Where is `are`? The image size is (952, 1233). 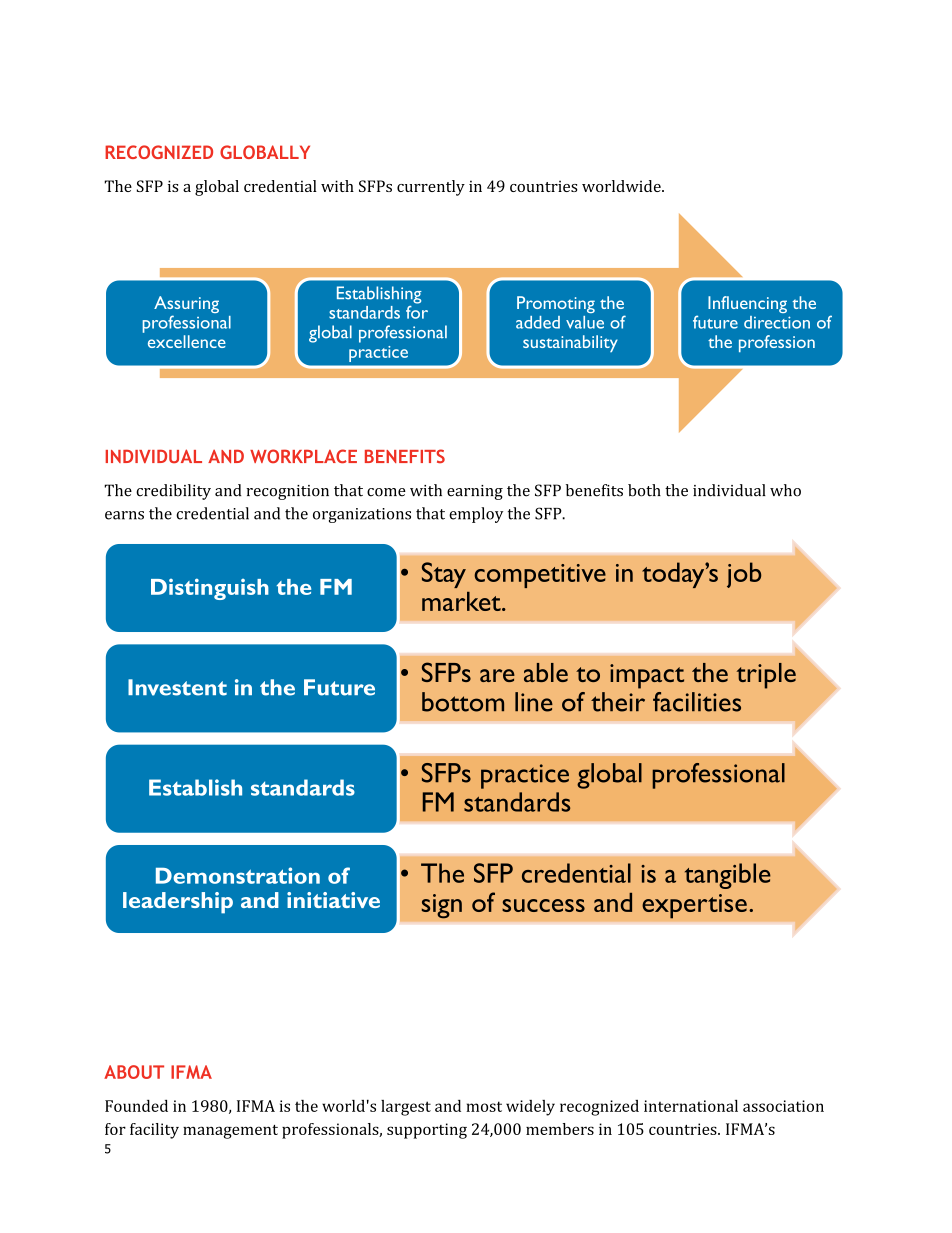
are is located at coordinates (497, 675).
